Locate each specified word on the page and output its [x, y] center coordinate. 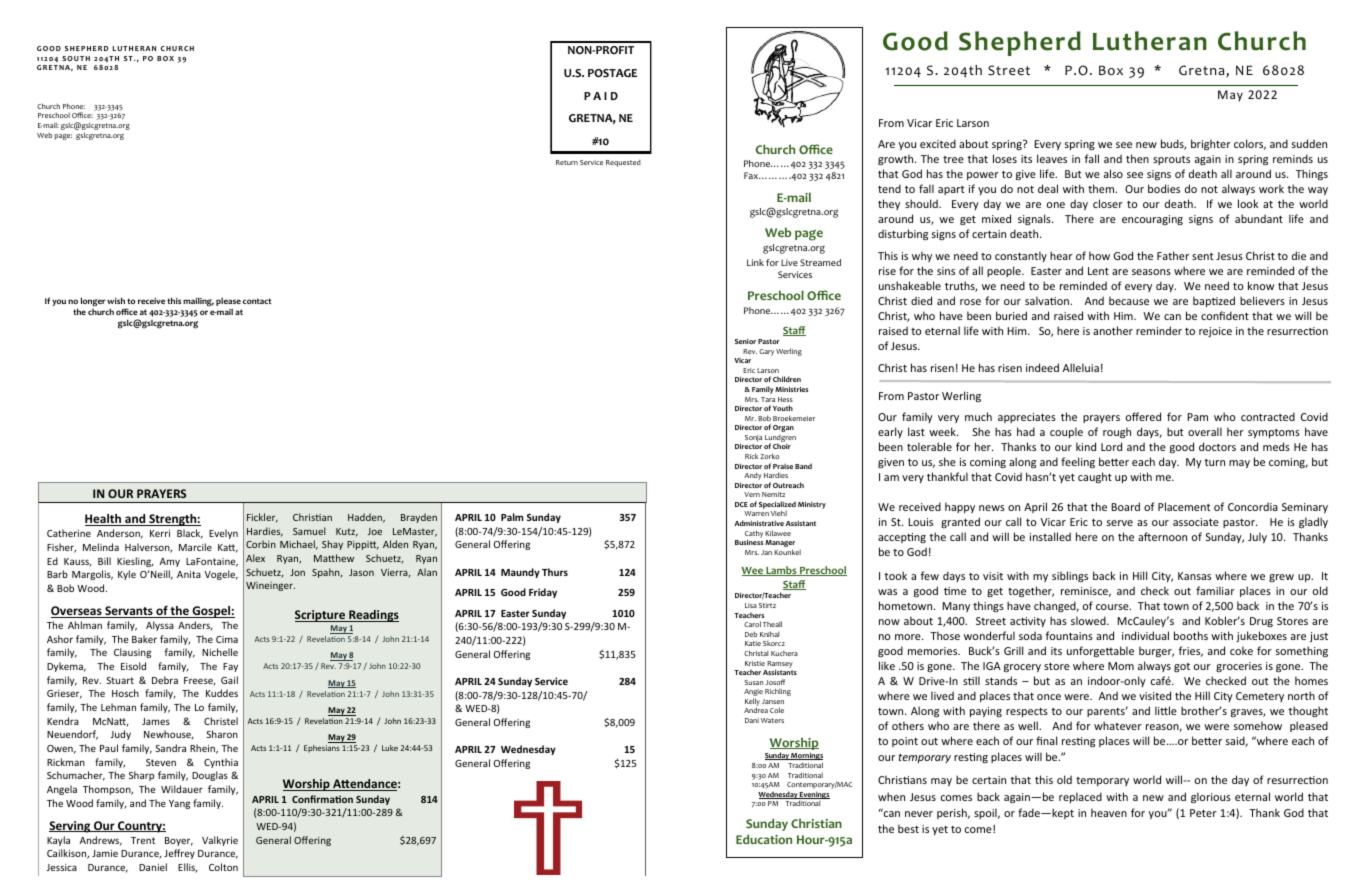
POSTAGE [612, 73]
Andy [753, 476]
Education [764, 839]
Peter [1203, 813]
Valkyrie [220, 841]
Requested [623, 163]
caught [1095, 477]
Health [104, 520]
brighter [1211, 144]
